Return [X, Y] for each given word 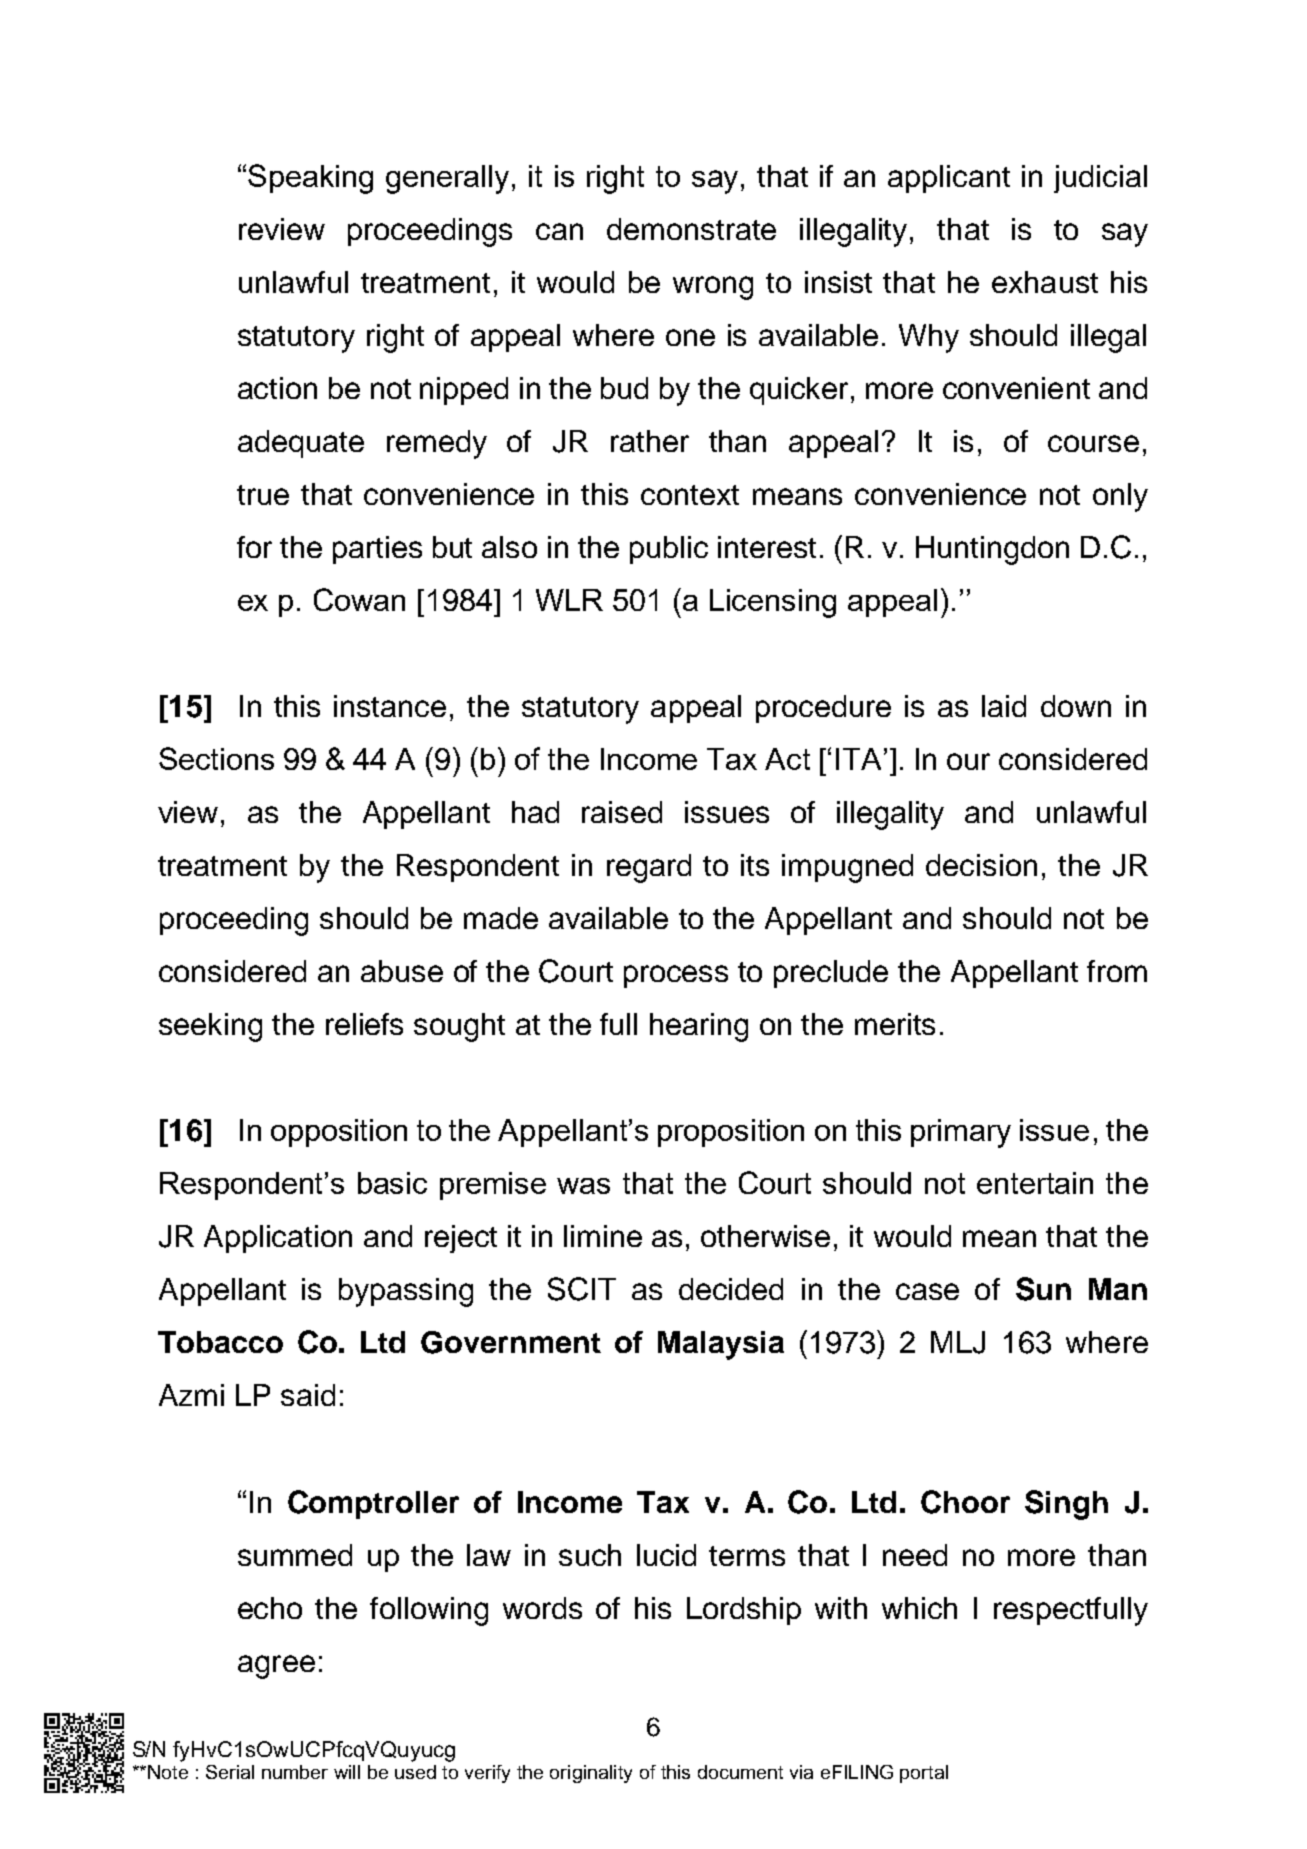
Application [278, 1239]
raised [622, 812]
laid [1004, 706]
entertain [1035, 1183]
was [583, 1186]
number [295, 1772]
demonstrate [691, 229]
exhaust [1045, 282]
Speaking [310, 179]
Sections [216, 758]
